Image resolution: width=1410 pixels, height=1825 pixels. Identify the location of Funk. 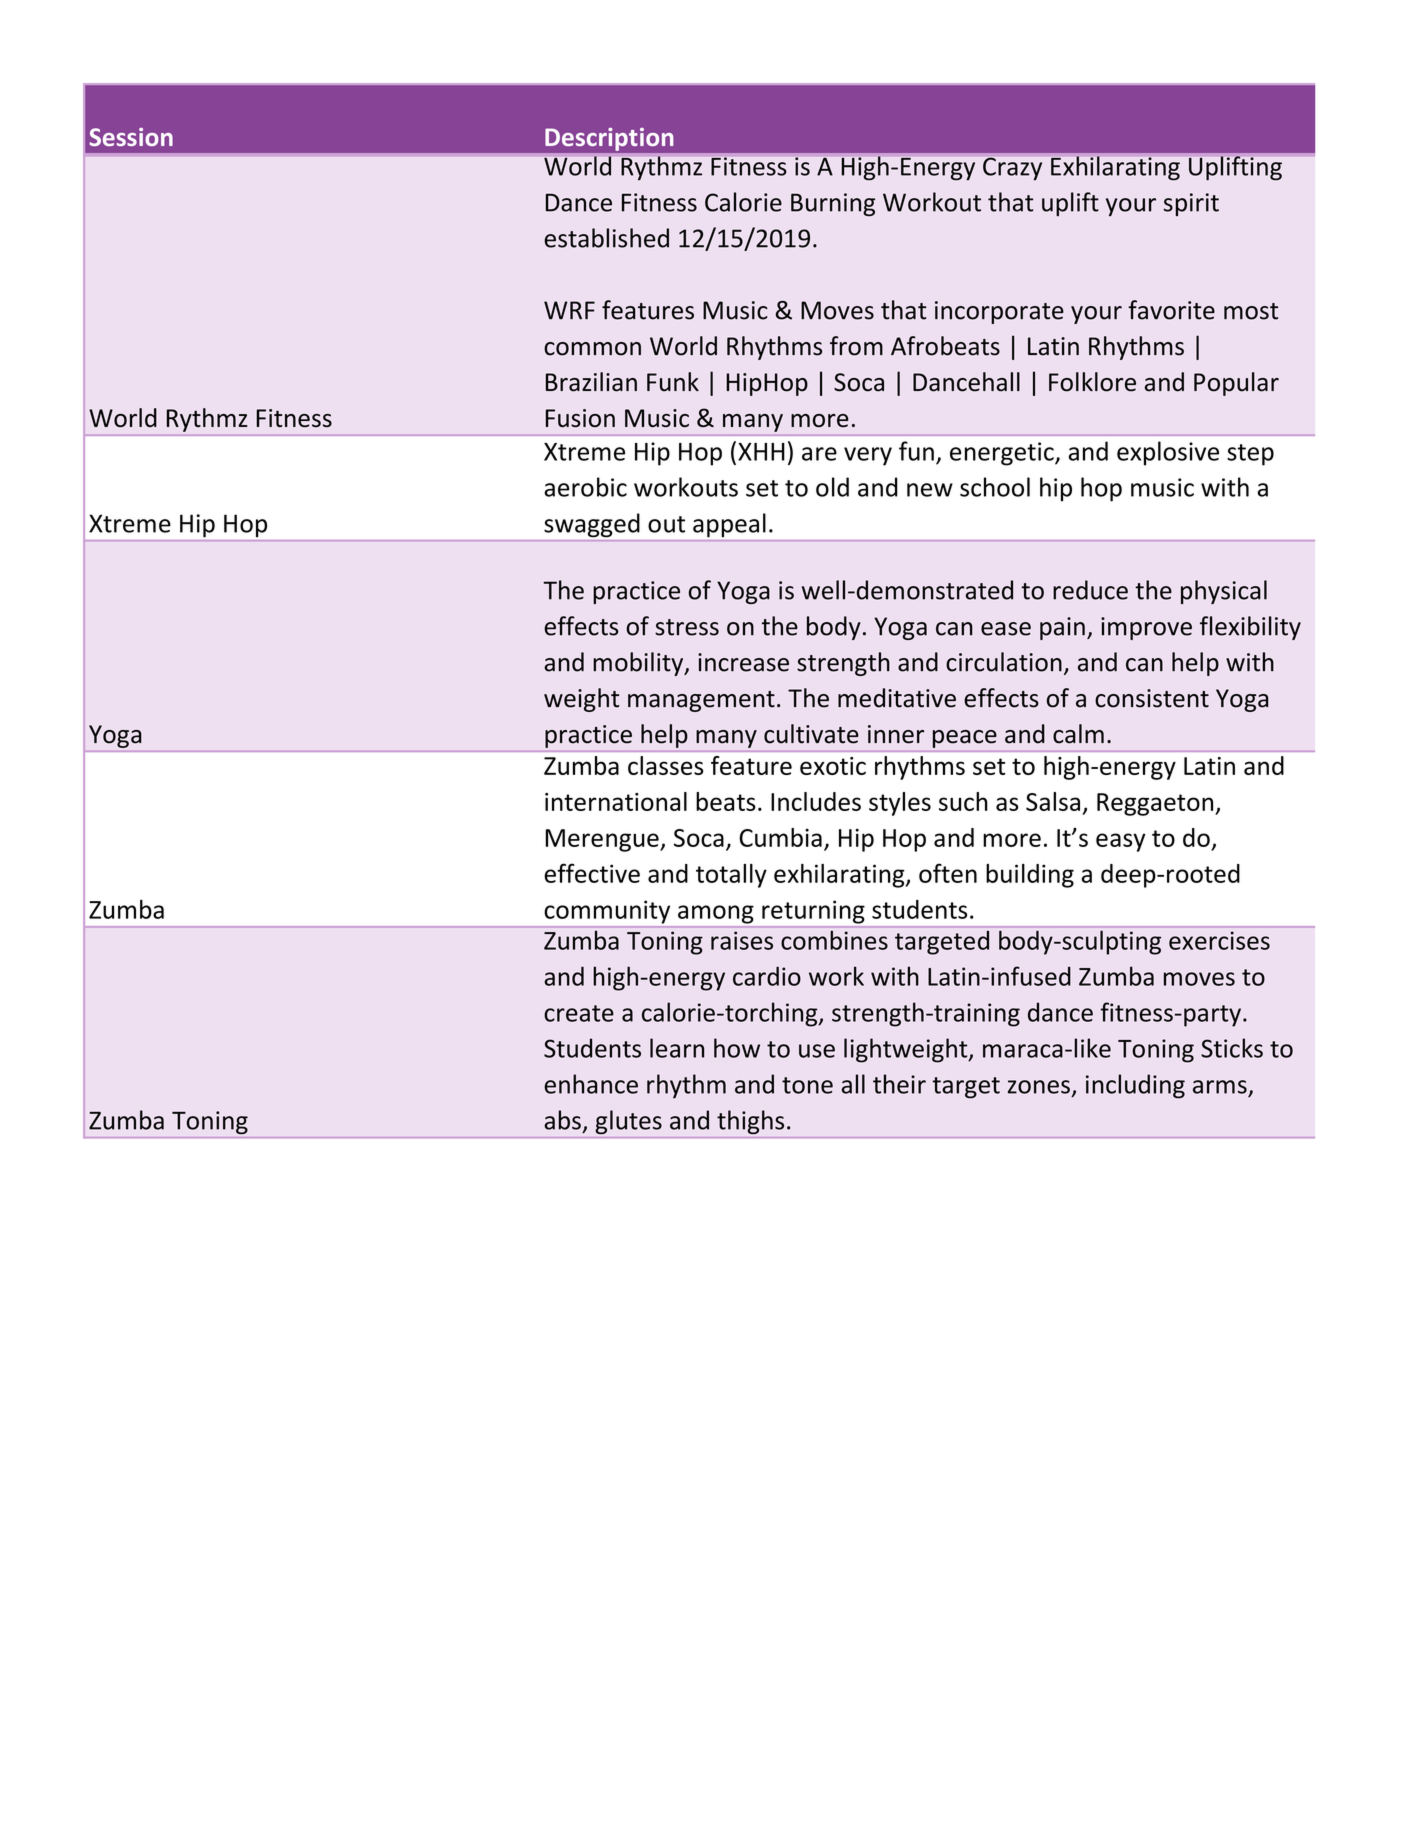
(673, 382).
